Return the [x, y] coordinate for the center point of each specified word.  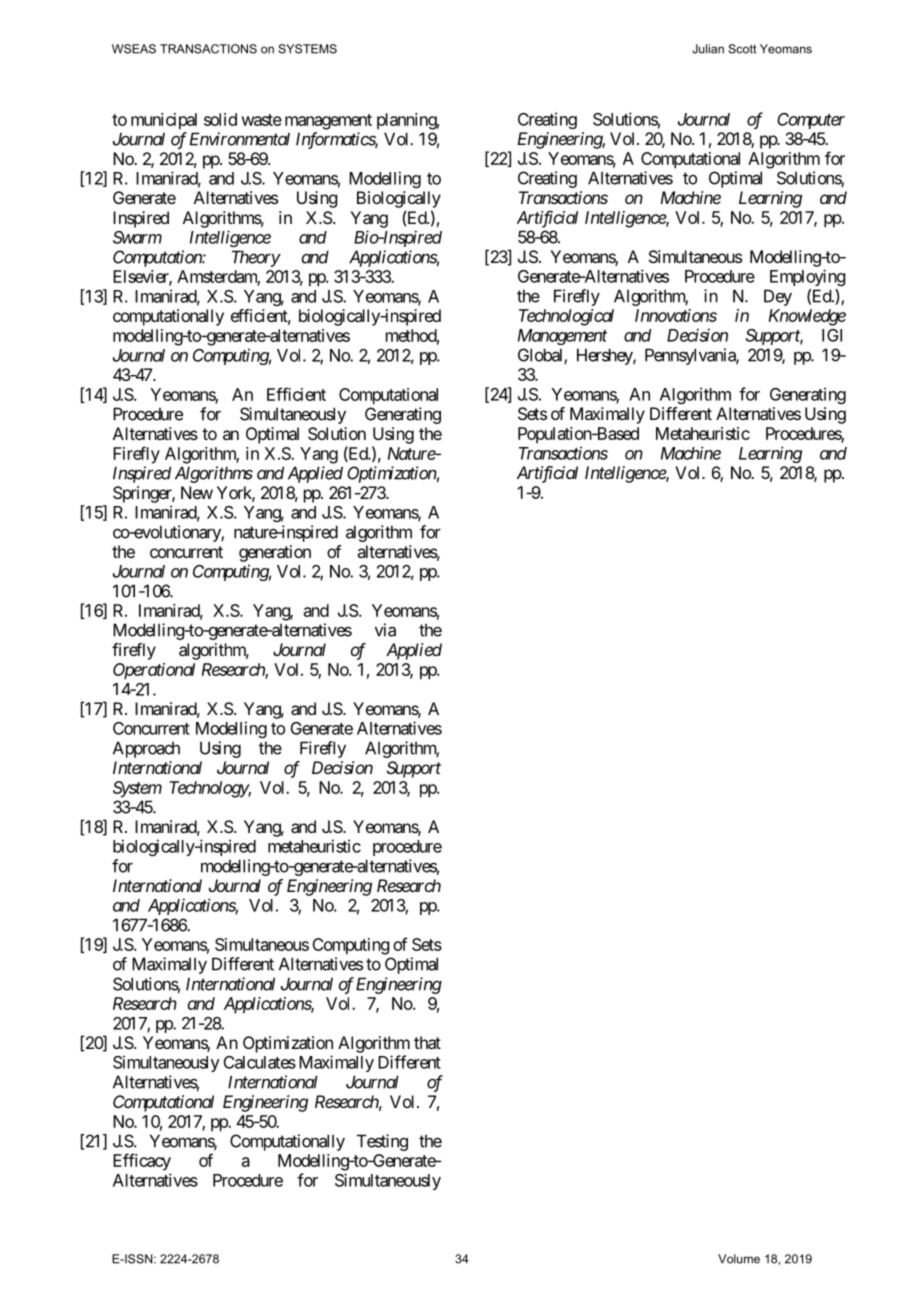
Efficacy [142, 1162]
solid [220, 119]
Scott [742, 49]
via [385, 630]
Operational [154, 671]
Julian [708, 49]
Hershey [605, 356]
